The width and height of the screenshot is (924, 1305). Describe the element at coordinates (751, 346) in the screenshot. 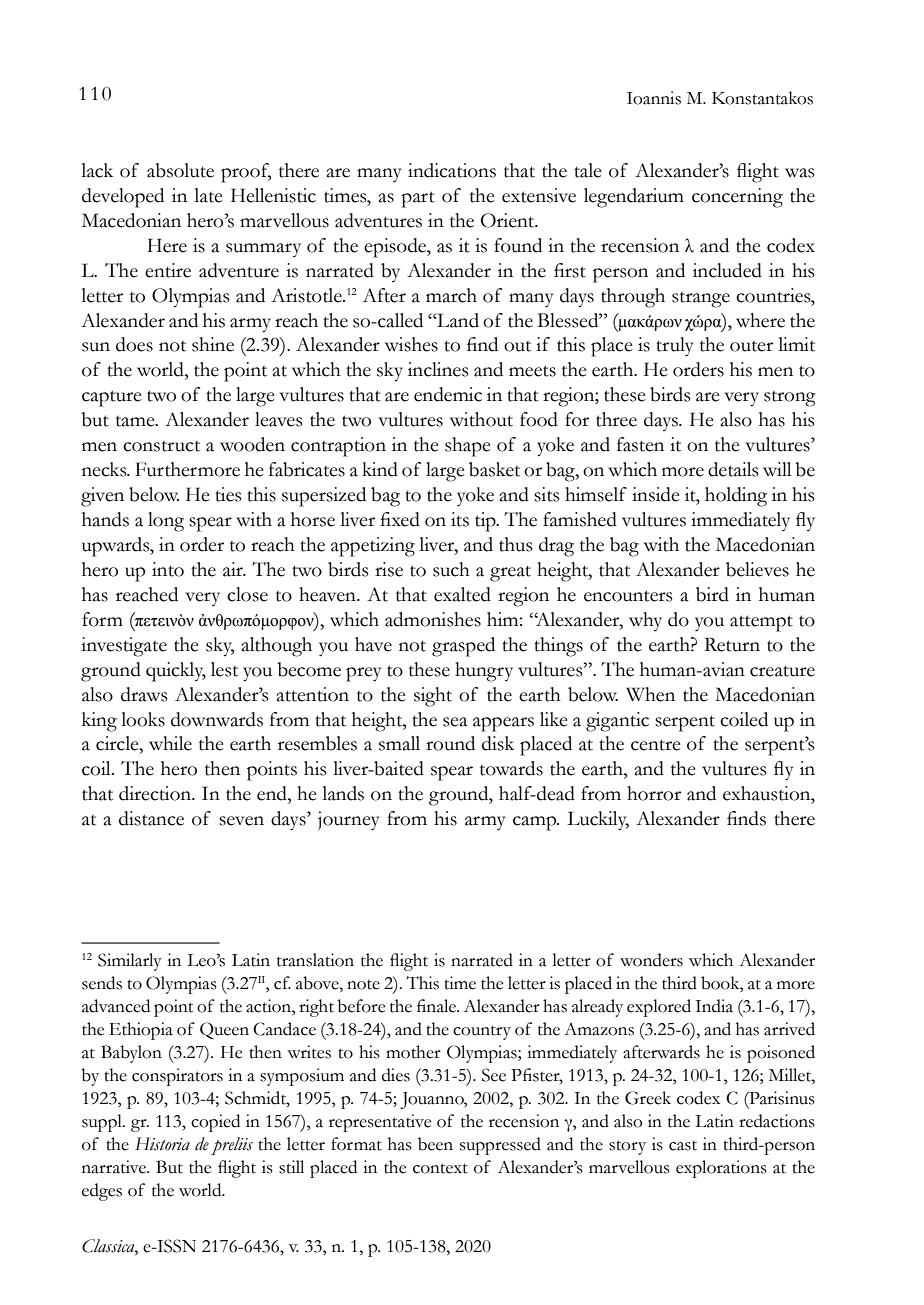

I see `outer` at that location.
